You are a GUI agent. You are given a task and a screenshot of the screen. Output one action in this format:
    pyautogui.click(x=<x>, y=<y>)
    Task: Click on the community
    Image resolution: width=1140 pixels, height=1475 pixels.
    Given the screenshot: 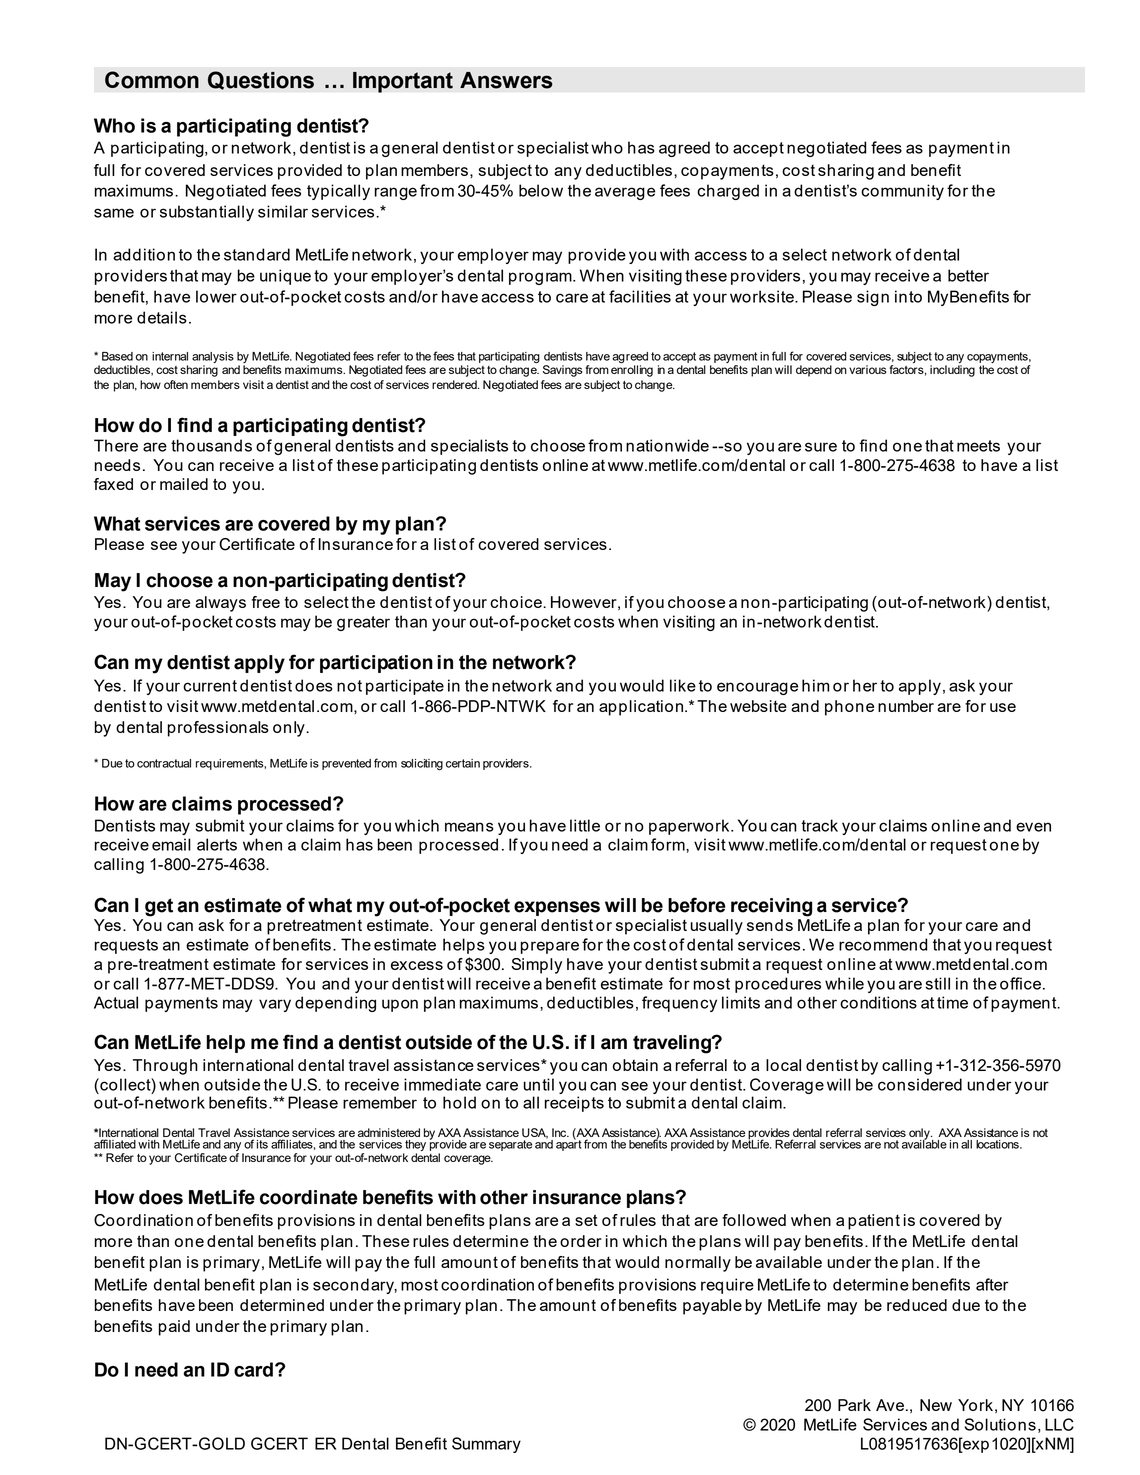 What is the action you would take?
    pyautogui.click(x=902, y=192)
